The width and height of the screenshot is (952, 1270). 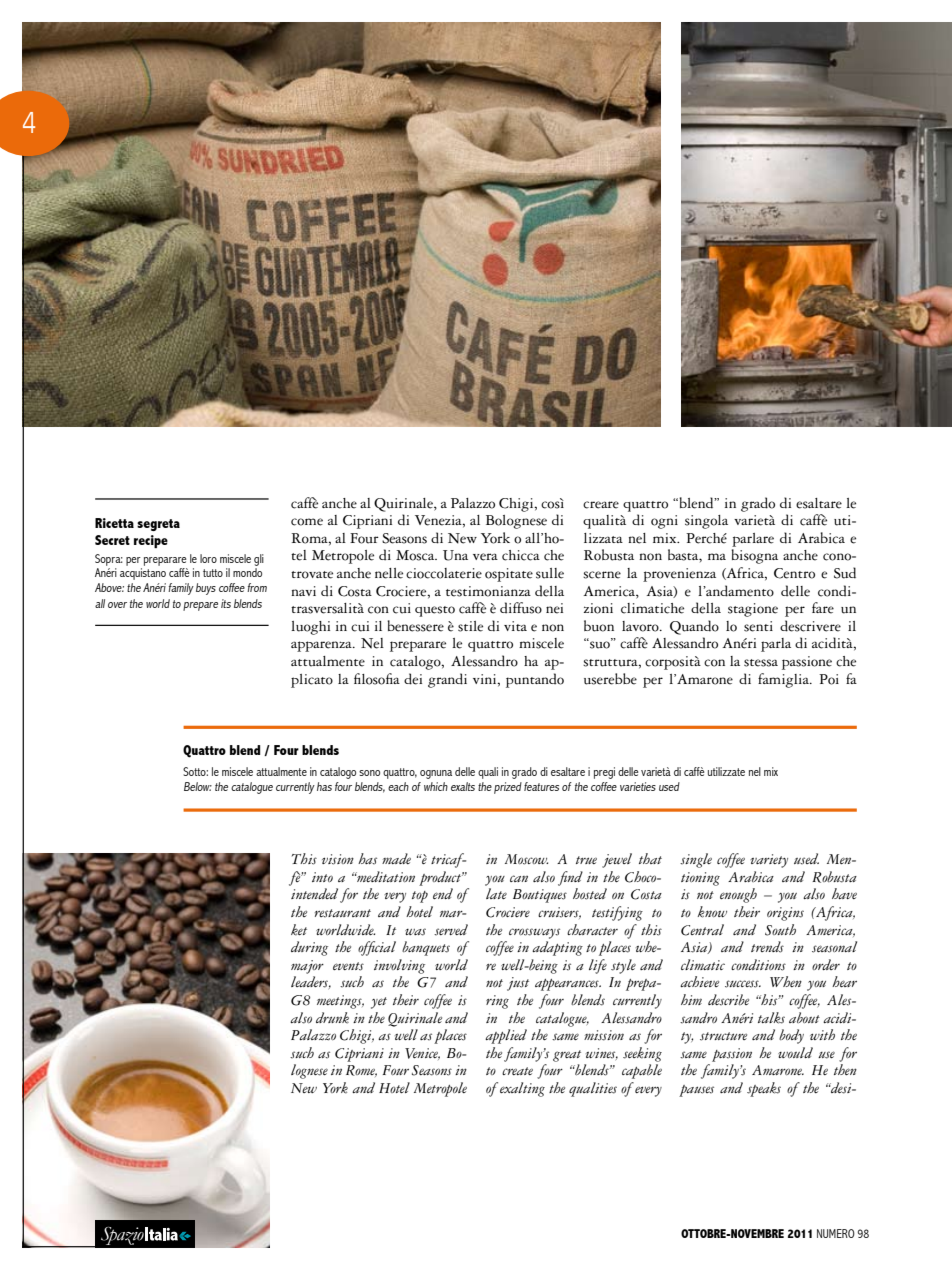 What do you see at coordinates (738, 895) in the screenshot?
I see `enough` at bounding box center [738, 895].
